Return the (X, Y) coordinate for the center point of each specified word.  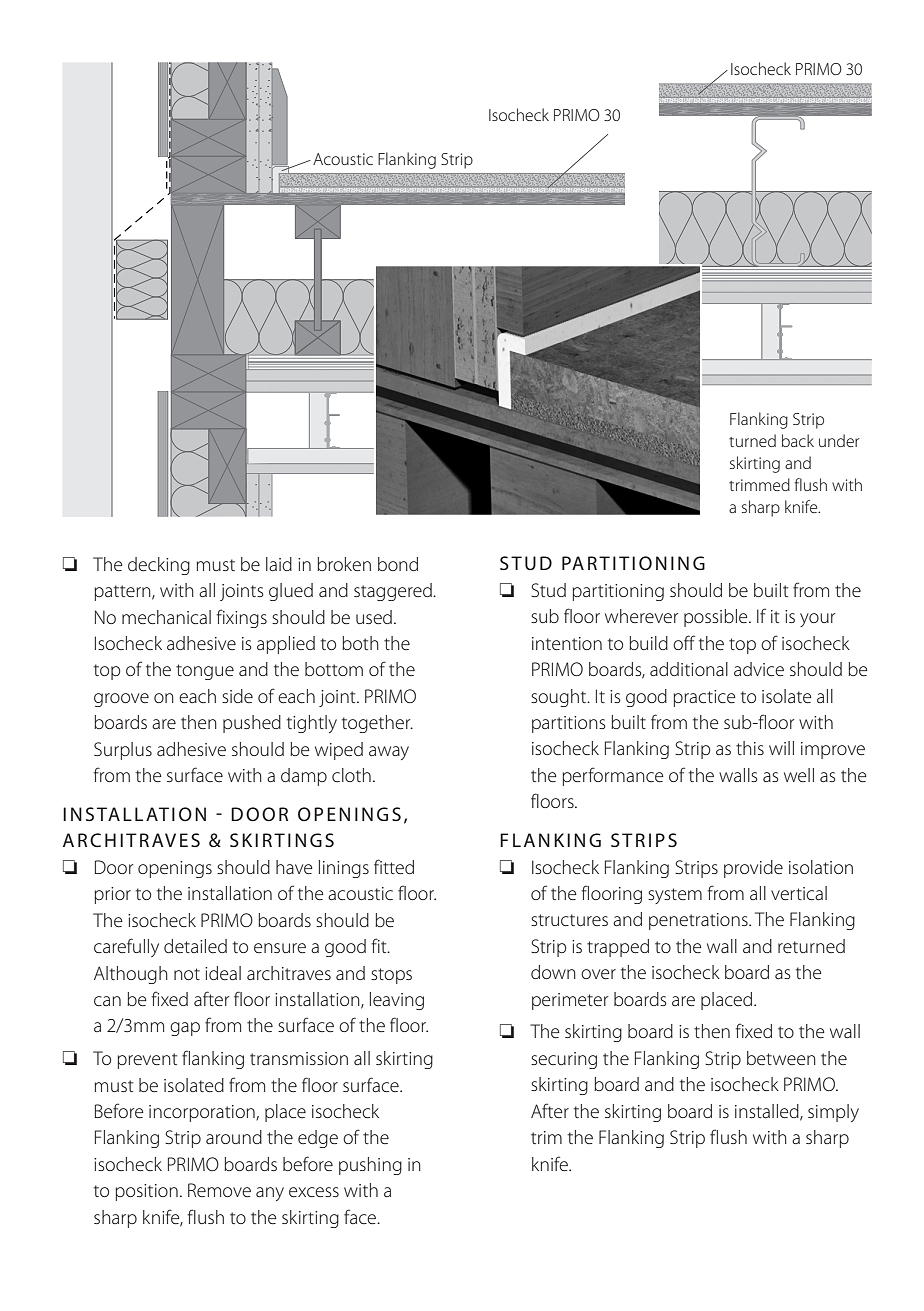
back (798, 440)
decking (159, 566)
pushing (370, 1166)
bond (398, 564)
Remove (219, 1190)
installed (768, 1112)
